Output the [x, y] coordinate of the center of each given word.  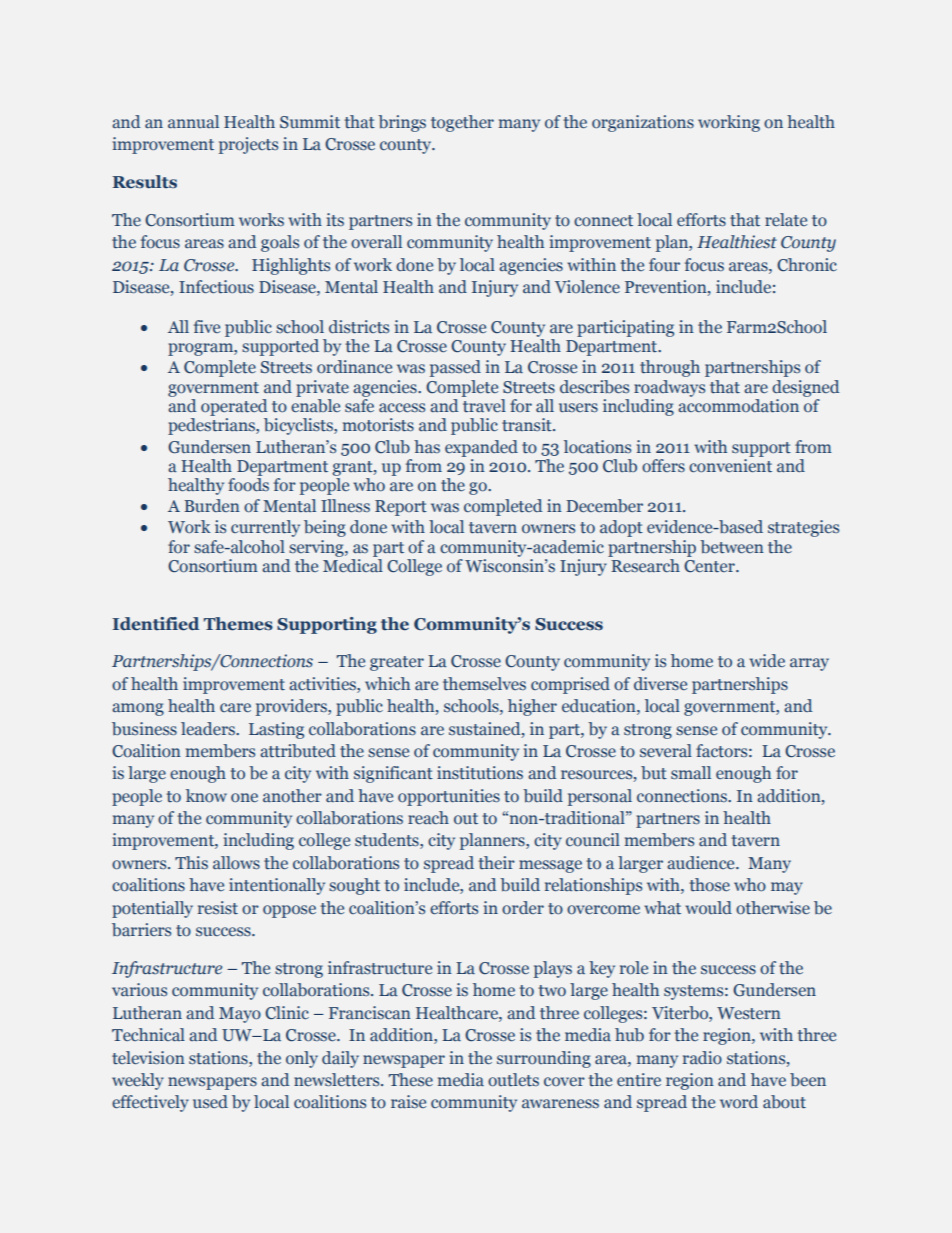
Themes [238, 624]
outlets [513, 1080]
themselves [484, 684]
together [462, 123]
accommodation [738, 406]
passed [455, 368]
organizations [643, 123]
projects [248, 145]
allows [236, 863]
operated [234, 407]
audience [702, 862]
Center [710, 566]
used [210, 1101]
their [496, 863]
